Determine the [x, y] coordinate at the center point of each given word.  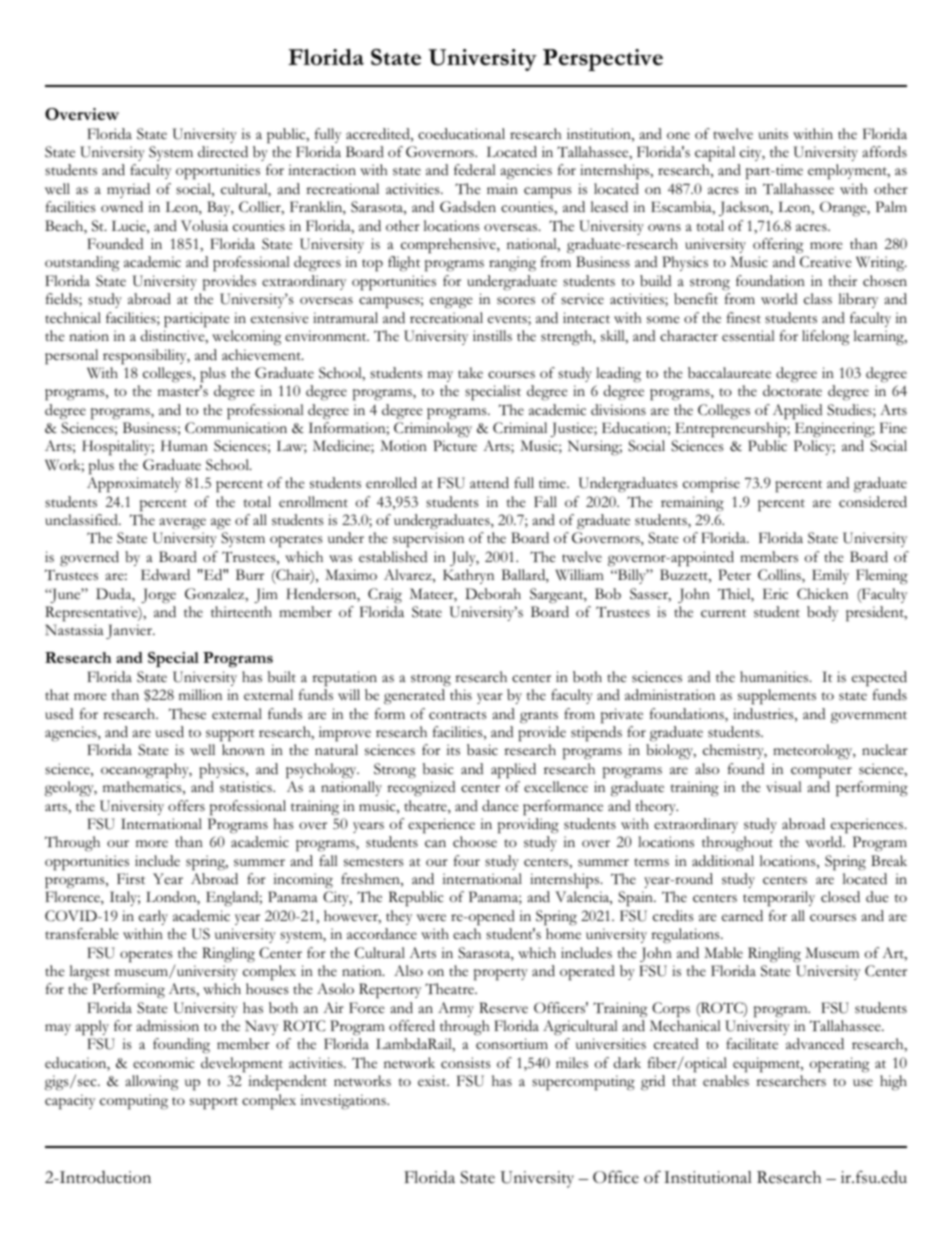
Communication [236, 428]
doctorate [792, 391]
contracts [458, 715]
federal [475, 169]
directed [223, 152]
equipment [768, 1065]
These [187, 714]
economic [164, 1063]
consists [466, 1063]
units [773, 134]
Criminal [520, 428]
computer [821, 772]
